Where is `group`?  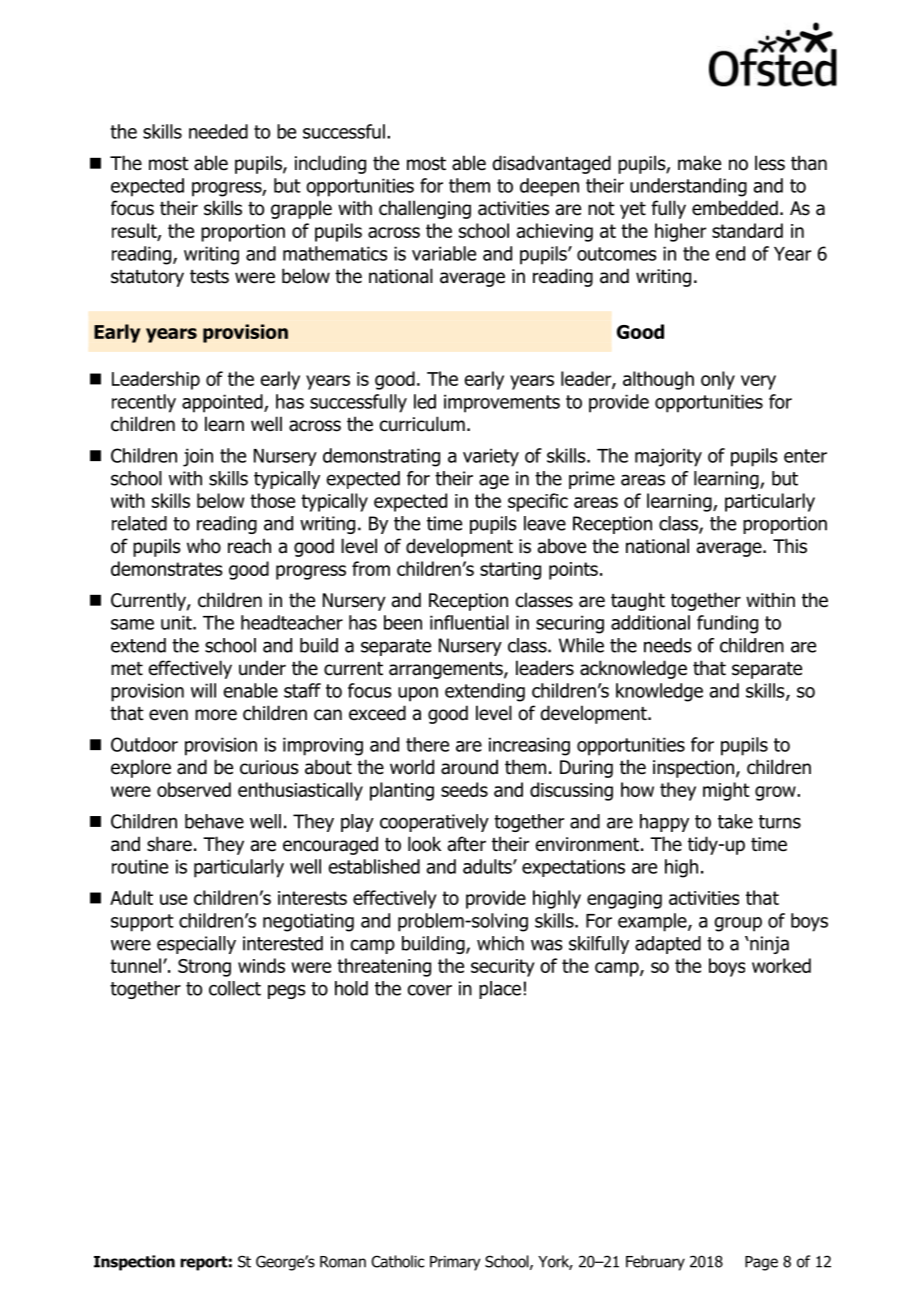
group is located at coordinates (738, 924).
